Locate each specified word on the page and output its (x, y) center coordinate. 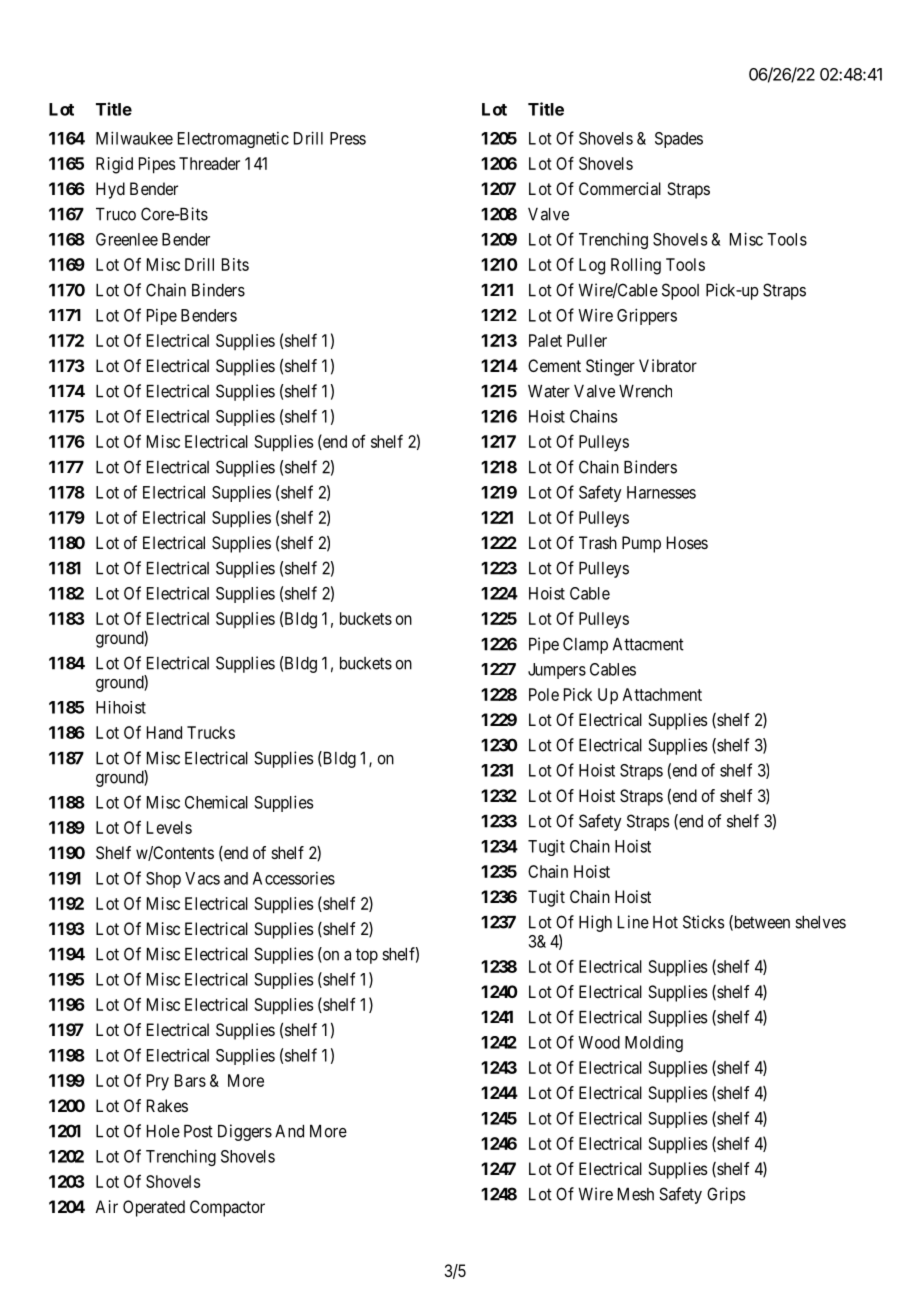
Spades (679, 140)
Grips (726, 1195)
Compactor (227, 1208)
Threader (209, 163)
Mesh (636, 1194)
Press (348, 138)
